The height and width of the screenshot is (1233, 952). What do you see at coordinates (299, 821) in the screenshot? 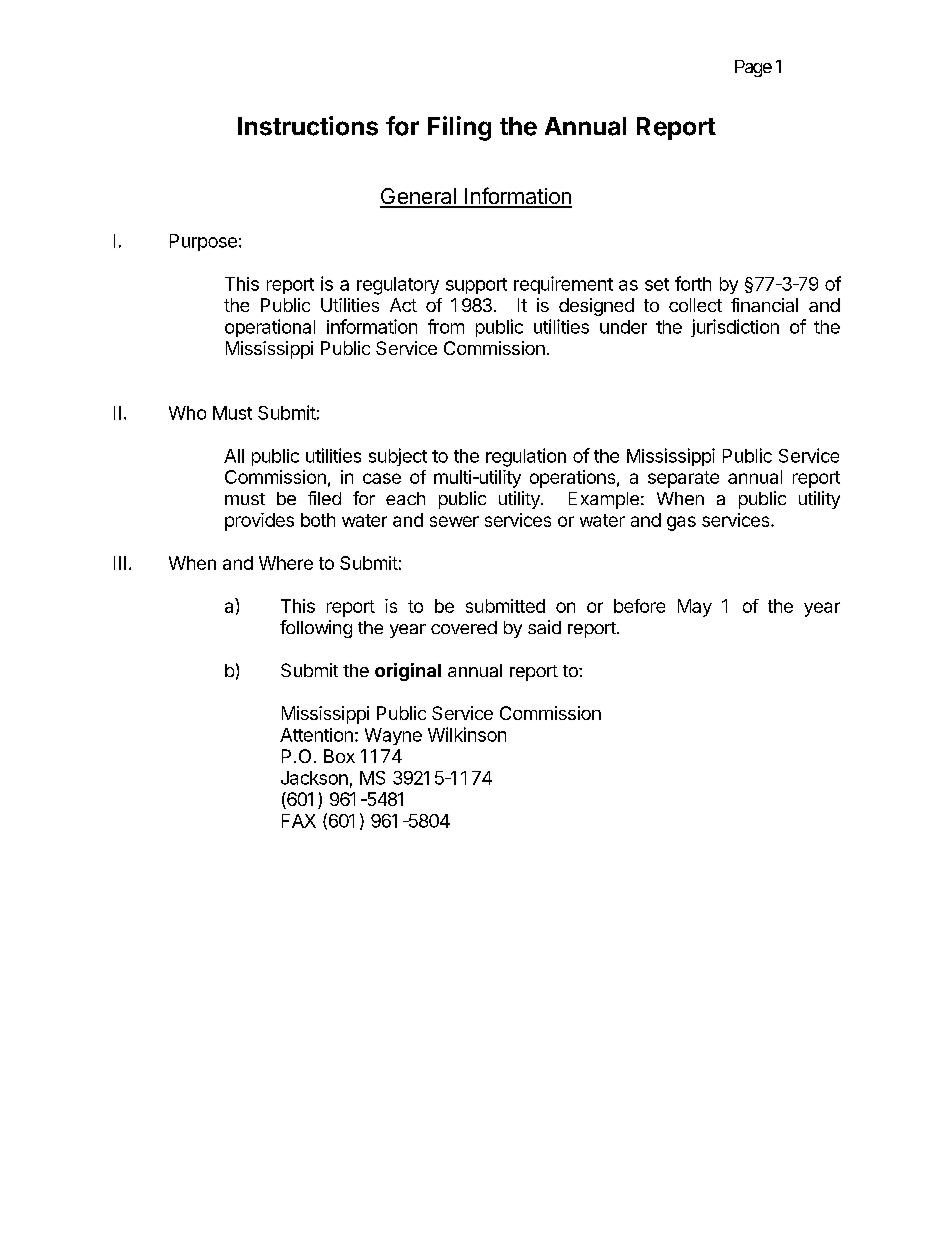
I see `FAX` at bounding box center [299, 821].
